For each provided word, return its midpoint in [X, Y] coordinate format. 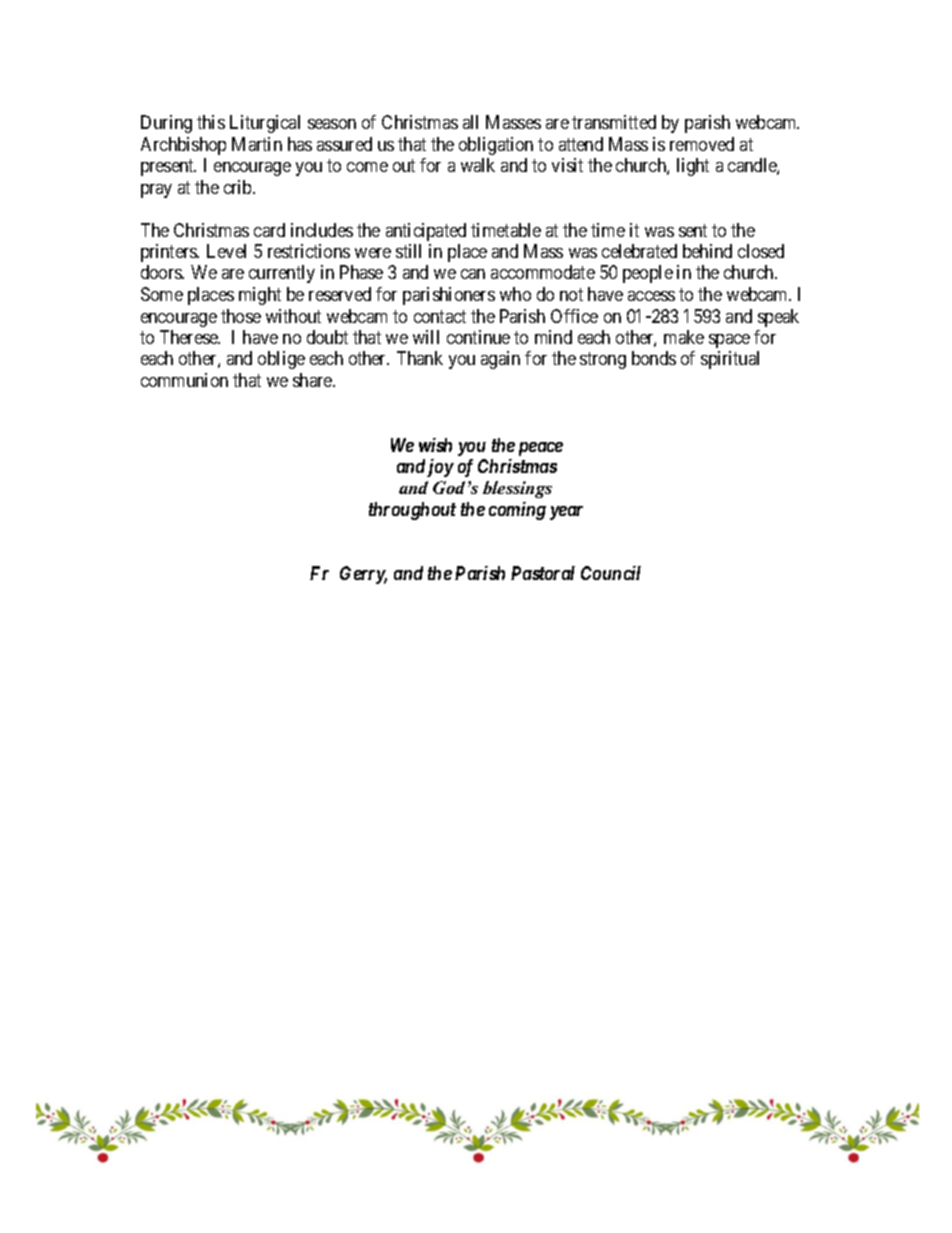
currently [282, 274]
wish [435, 445]
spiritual [730, 360]
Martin [257, 144]
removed [702, 144]
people [648, 274]
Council [611, 573]
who [515, 294]
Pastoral [543, 573]
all [470, 122]
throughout [412, 511]
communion [184, 380]
